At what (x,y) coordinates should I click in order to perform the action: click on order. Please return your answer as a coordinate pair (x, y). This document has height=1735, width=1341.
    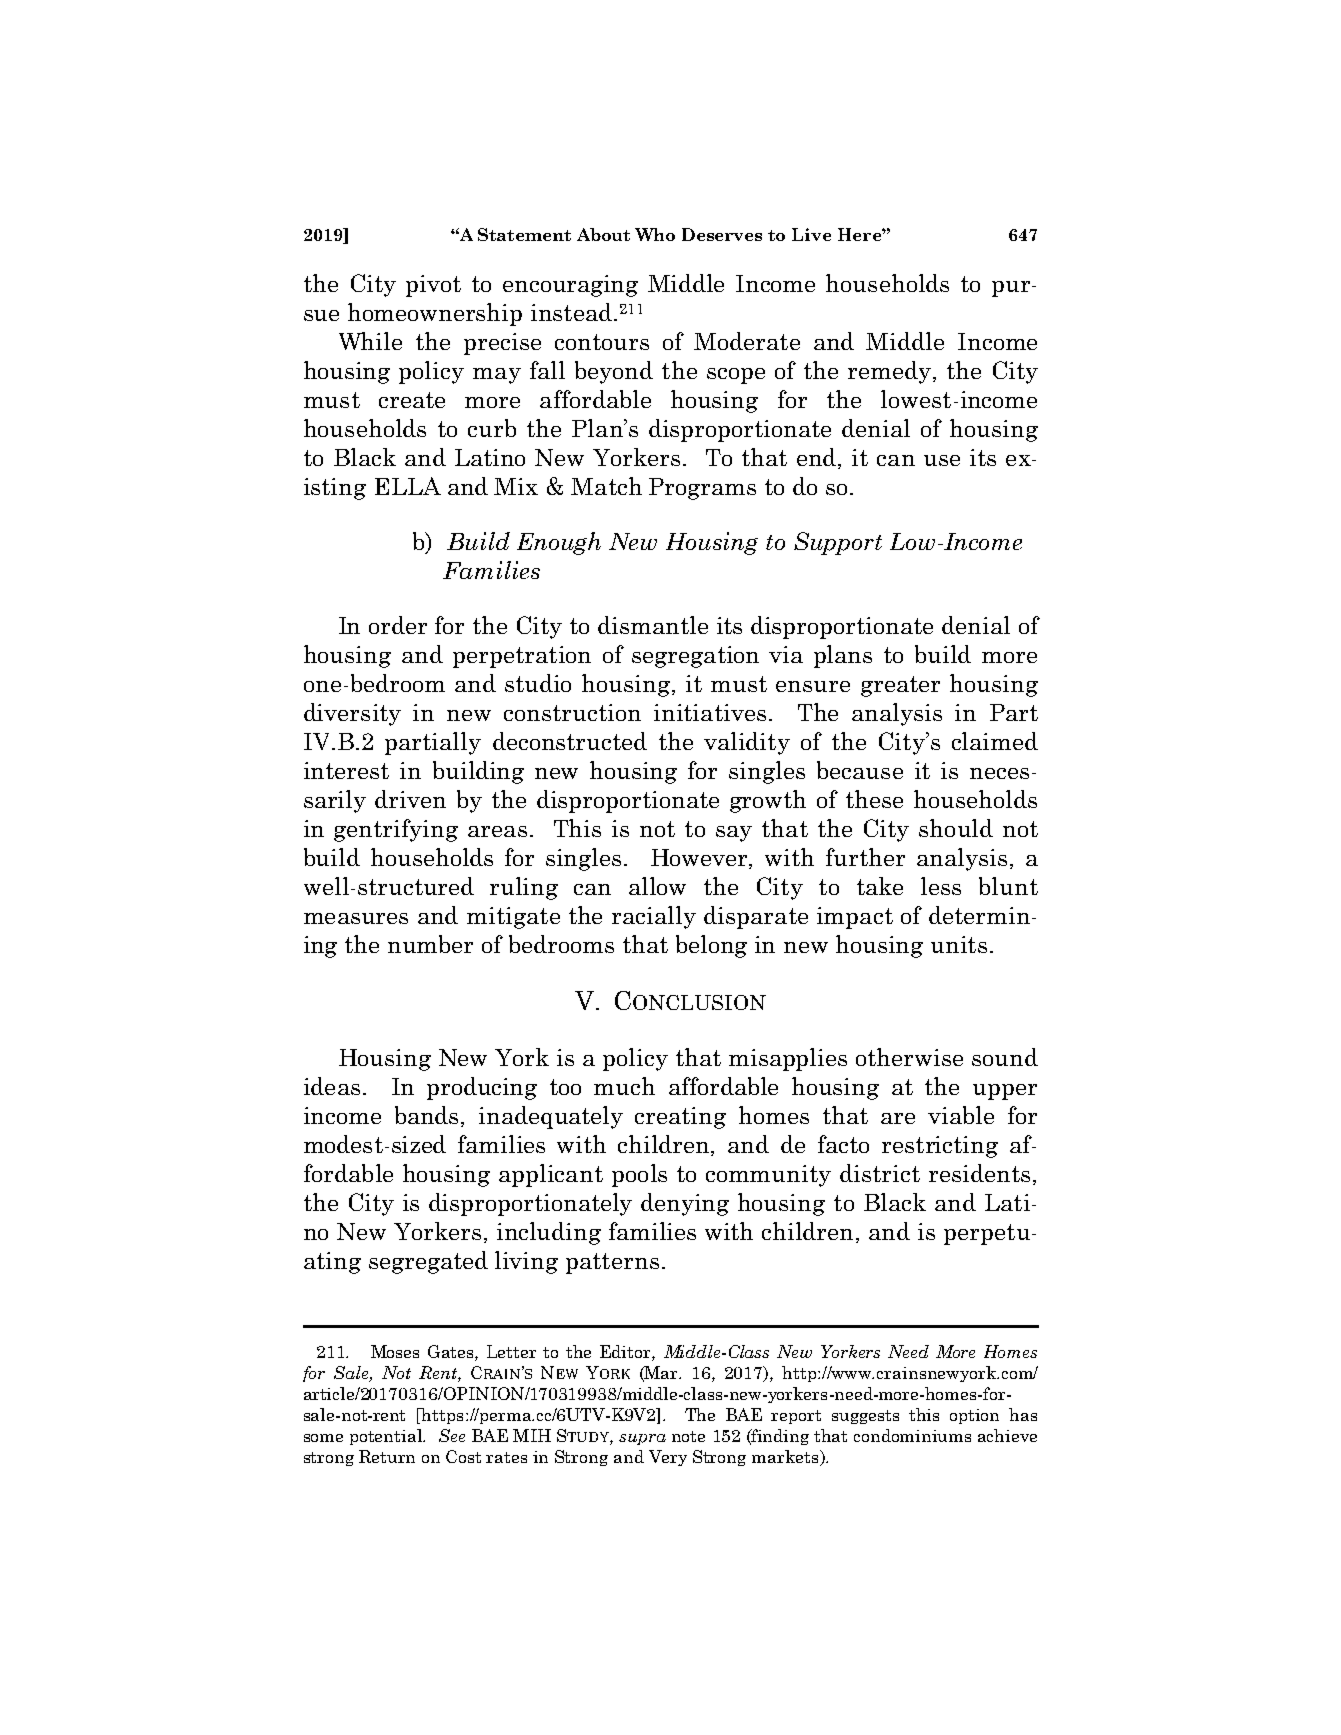
    Looking at the image, I should click on (398, 625).
